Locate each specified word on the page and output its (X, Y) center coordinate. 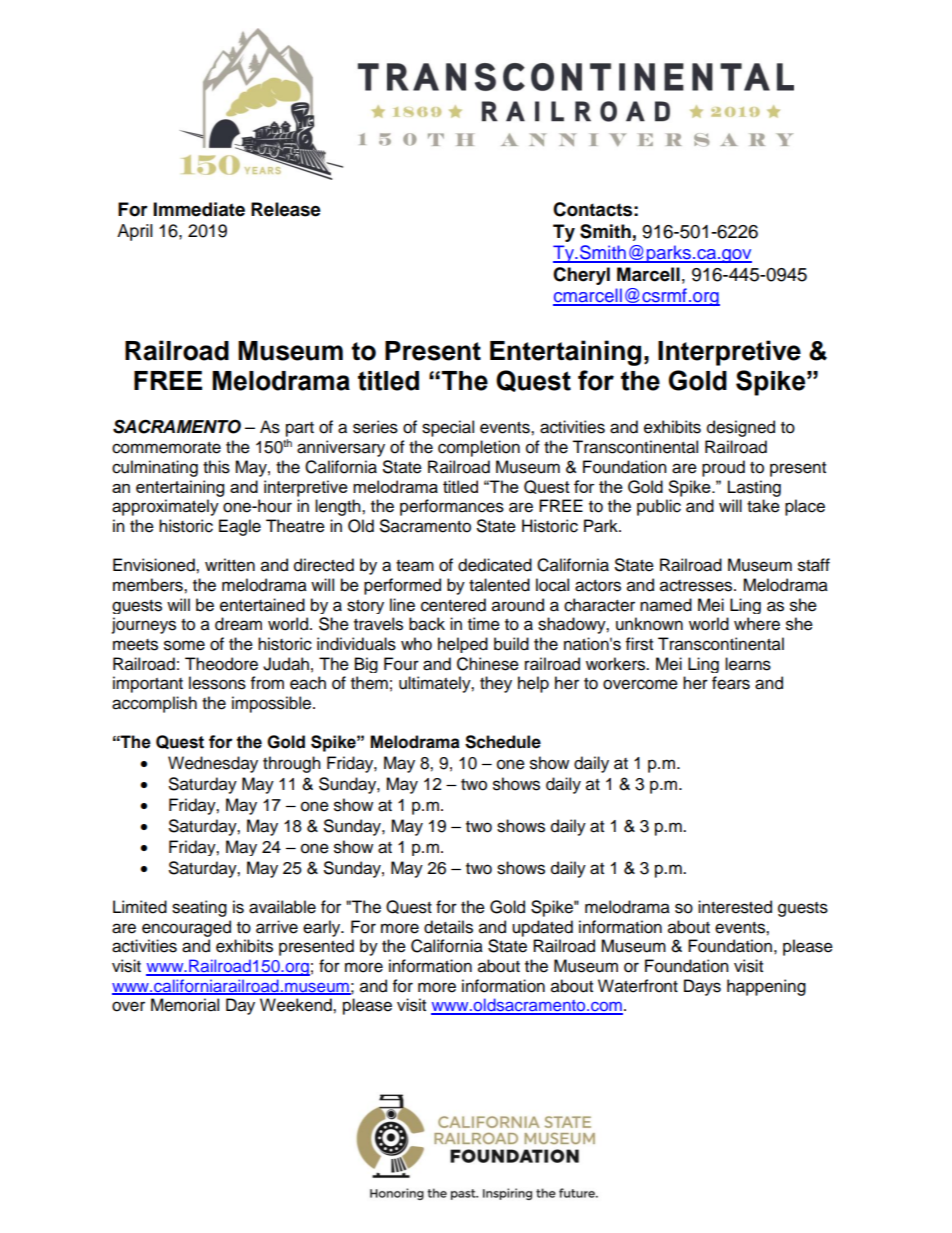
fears (731, 683)
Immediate (199, 209)
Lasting (754, 488)
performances (452, 507)
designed (741, 428)
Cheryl (581, 276)
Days (702, 987)
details (448, 927)
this (216, 467)
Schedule (503, 742)
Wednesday (213, 764)
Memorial (185, 1005)
